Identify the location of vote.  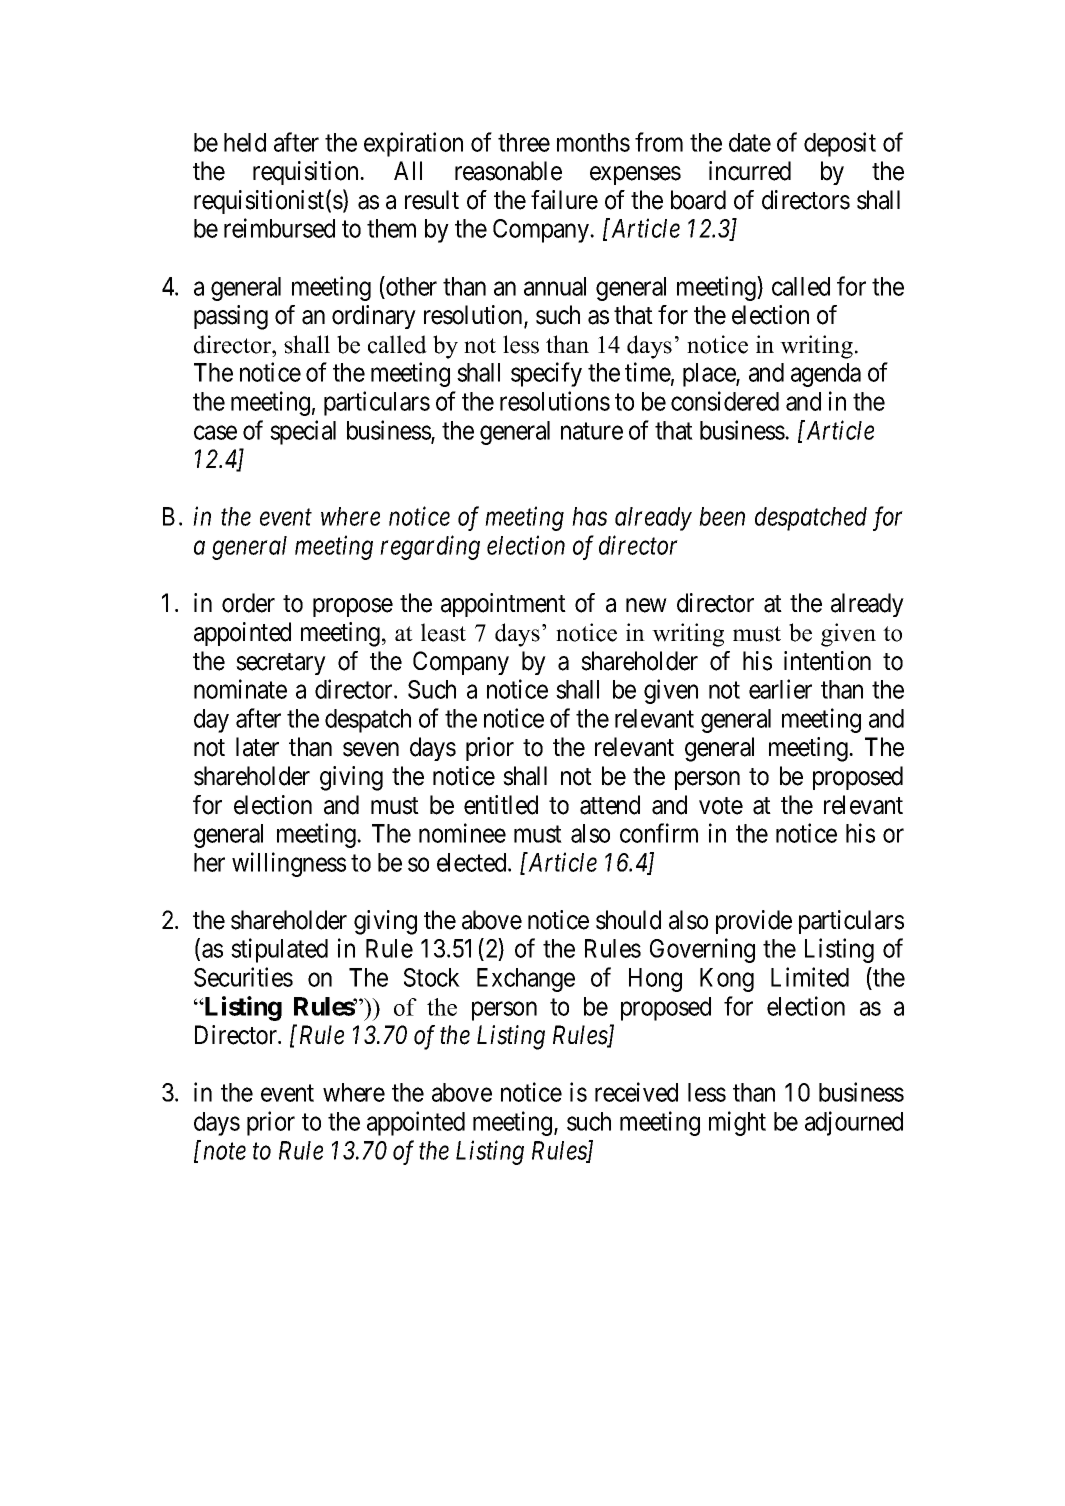
(721, 806).
